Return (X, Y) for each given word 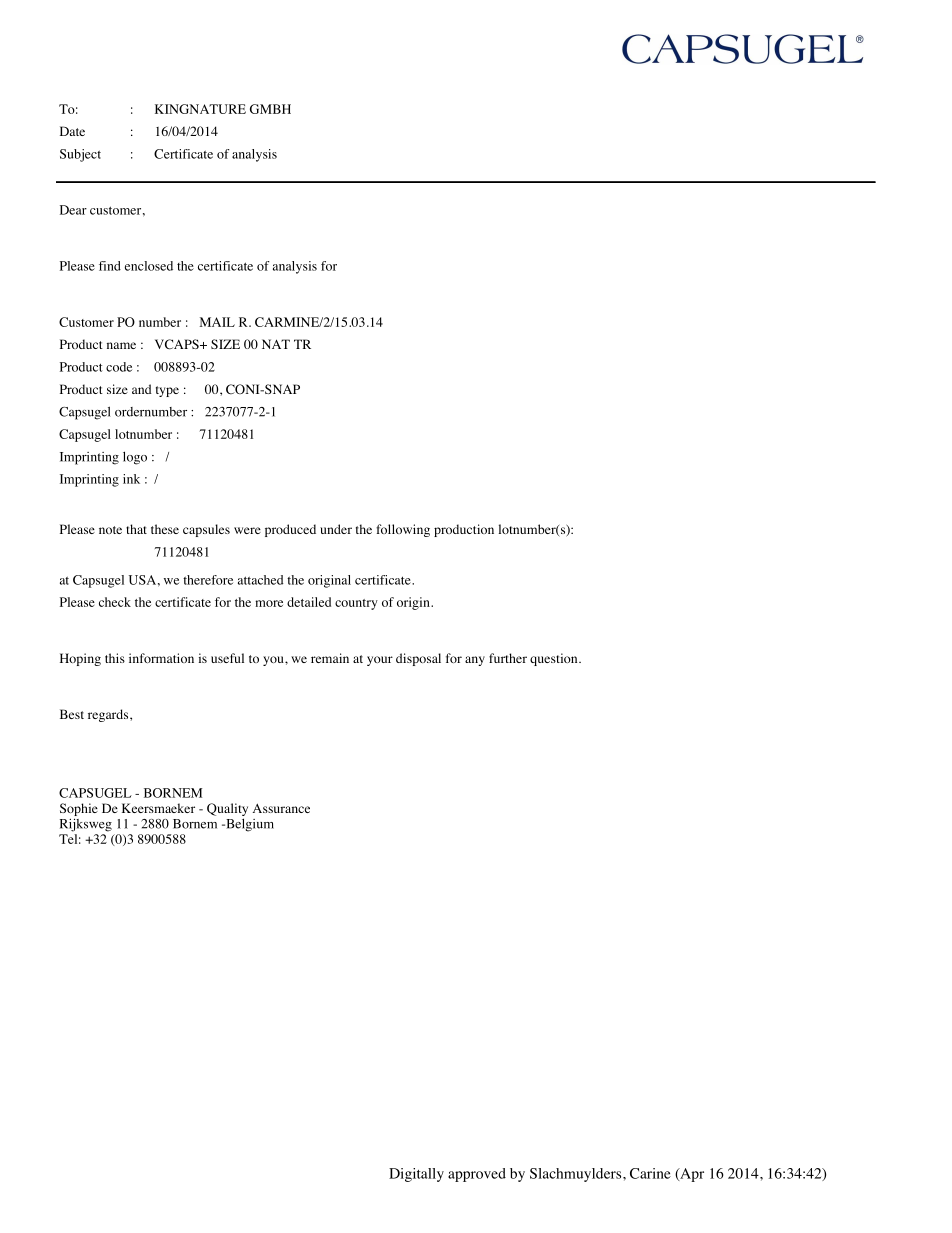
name (121, 345)
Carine (650, 1173)
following (403, 530)
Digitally (416, 1175)
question (555, 659)
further (508, 658)
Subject (80, 155)
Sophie (79, 809)
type (167, 391)
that (136, 529)
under (336, 529)
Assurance (281, 808)
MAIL (217, 322)
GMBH (270, 109)
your (380, 661)
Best (72, 714)
